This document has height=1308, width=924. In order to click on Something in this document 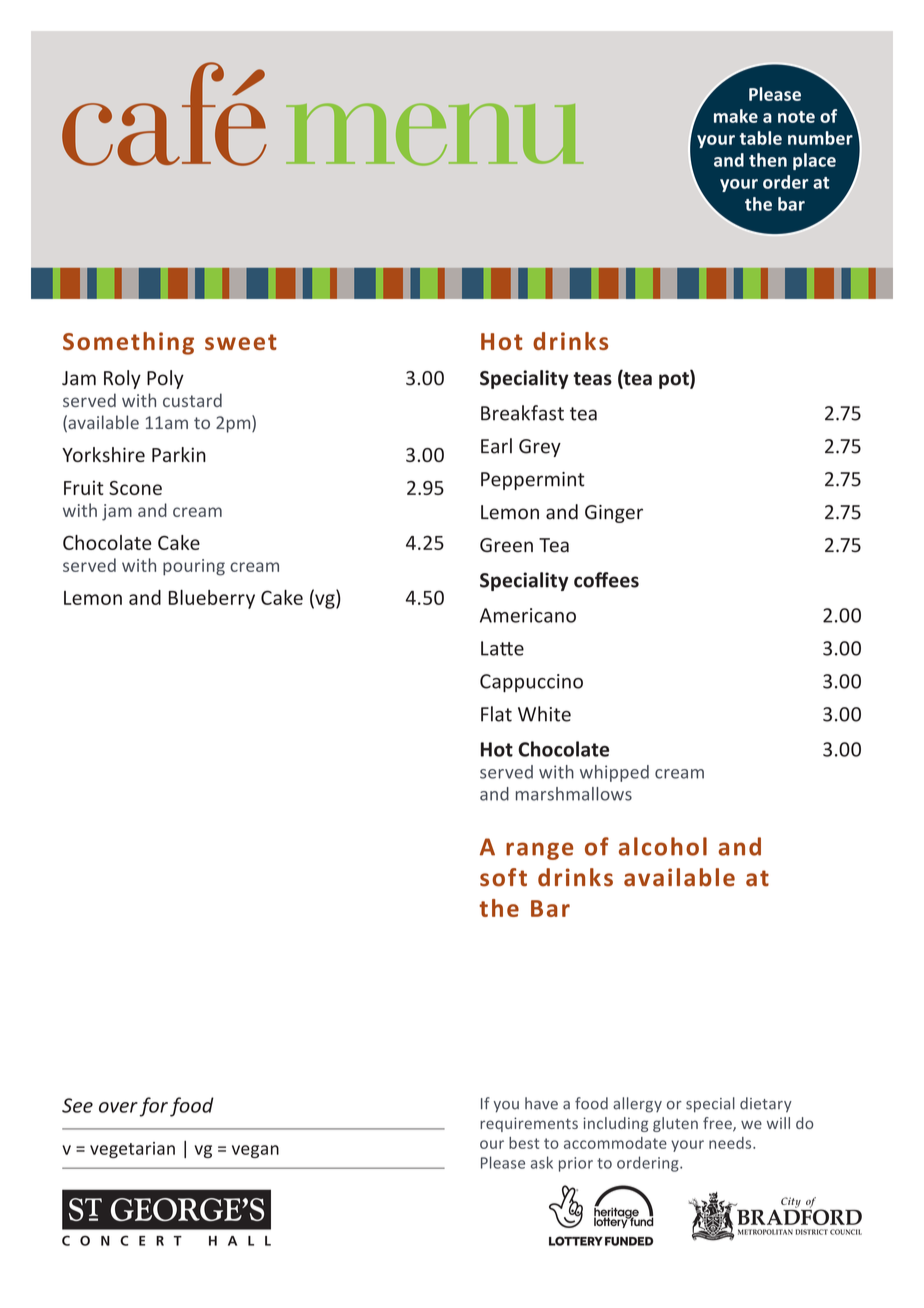, I will do `click(128, 343)`.
